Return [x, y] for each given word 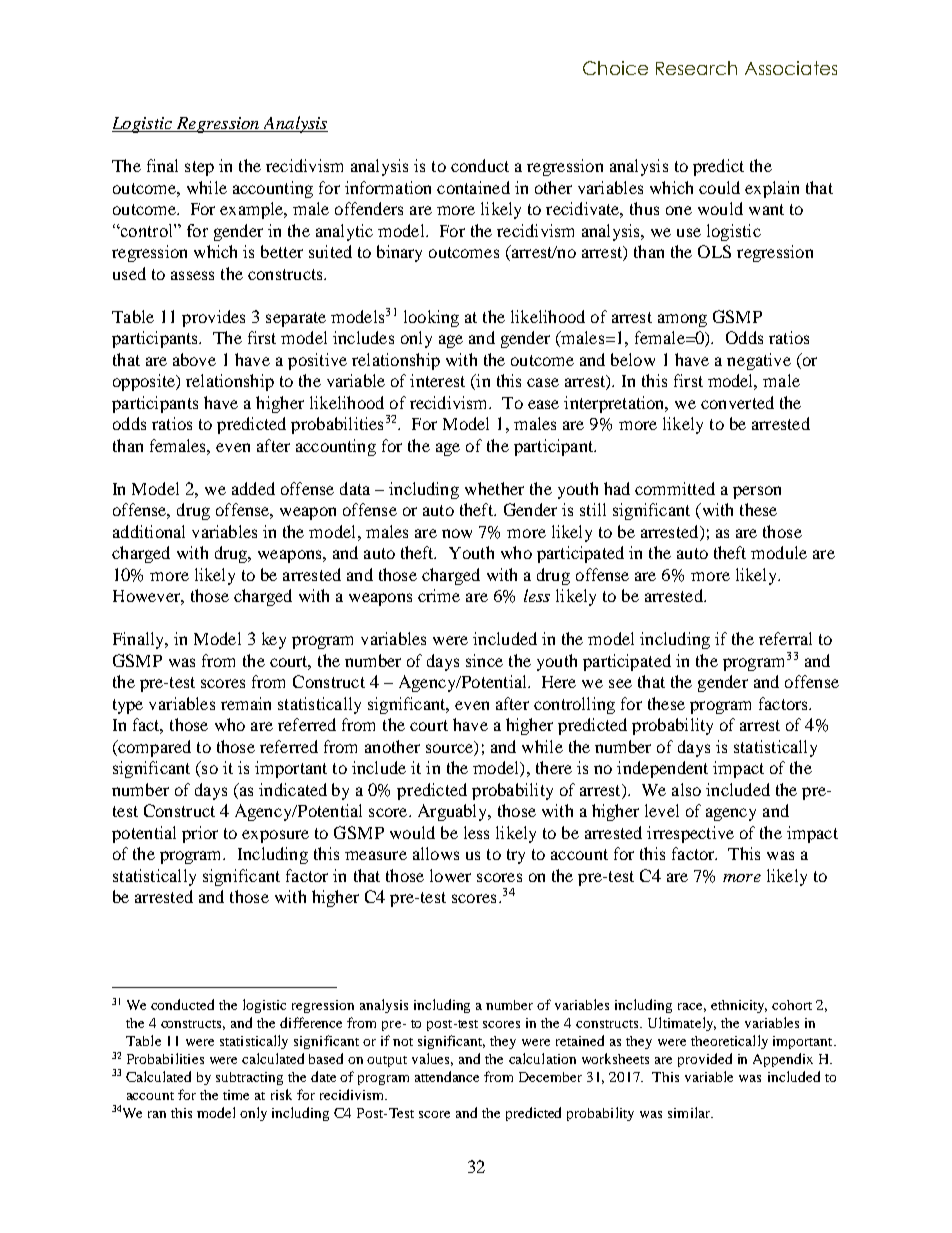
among [682, 320]
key [274, 640]
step [199, 168]
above [194, 359]
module [779, 552]
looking [431, 318]
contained [473, 187]
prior [200, 834]
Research [696, 68]
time [236, 1095]
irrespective [690, 834]
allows [436, 853]
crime [439, 595]
